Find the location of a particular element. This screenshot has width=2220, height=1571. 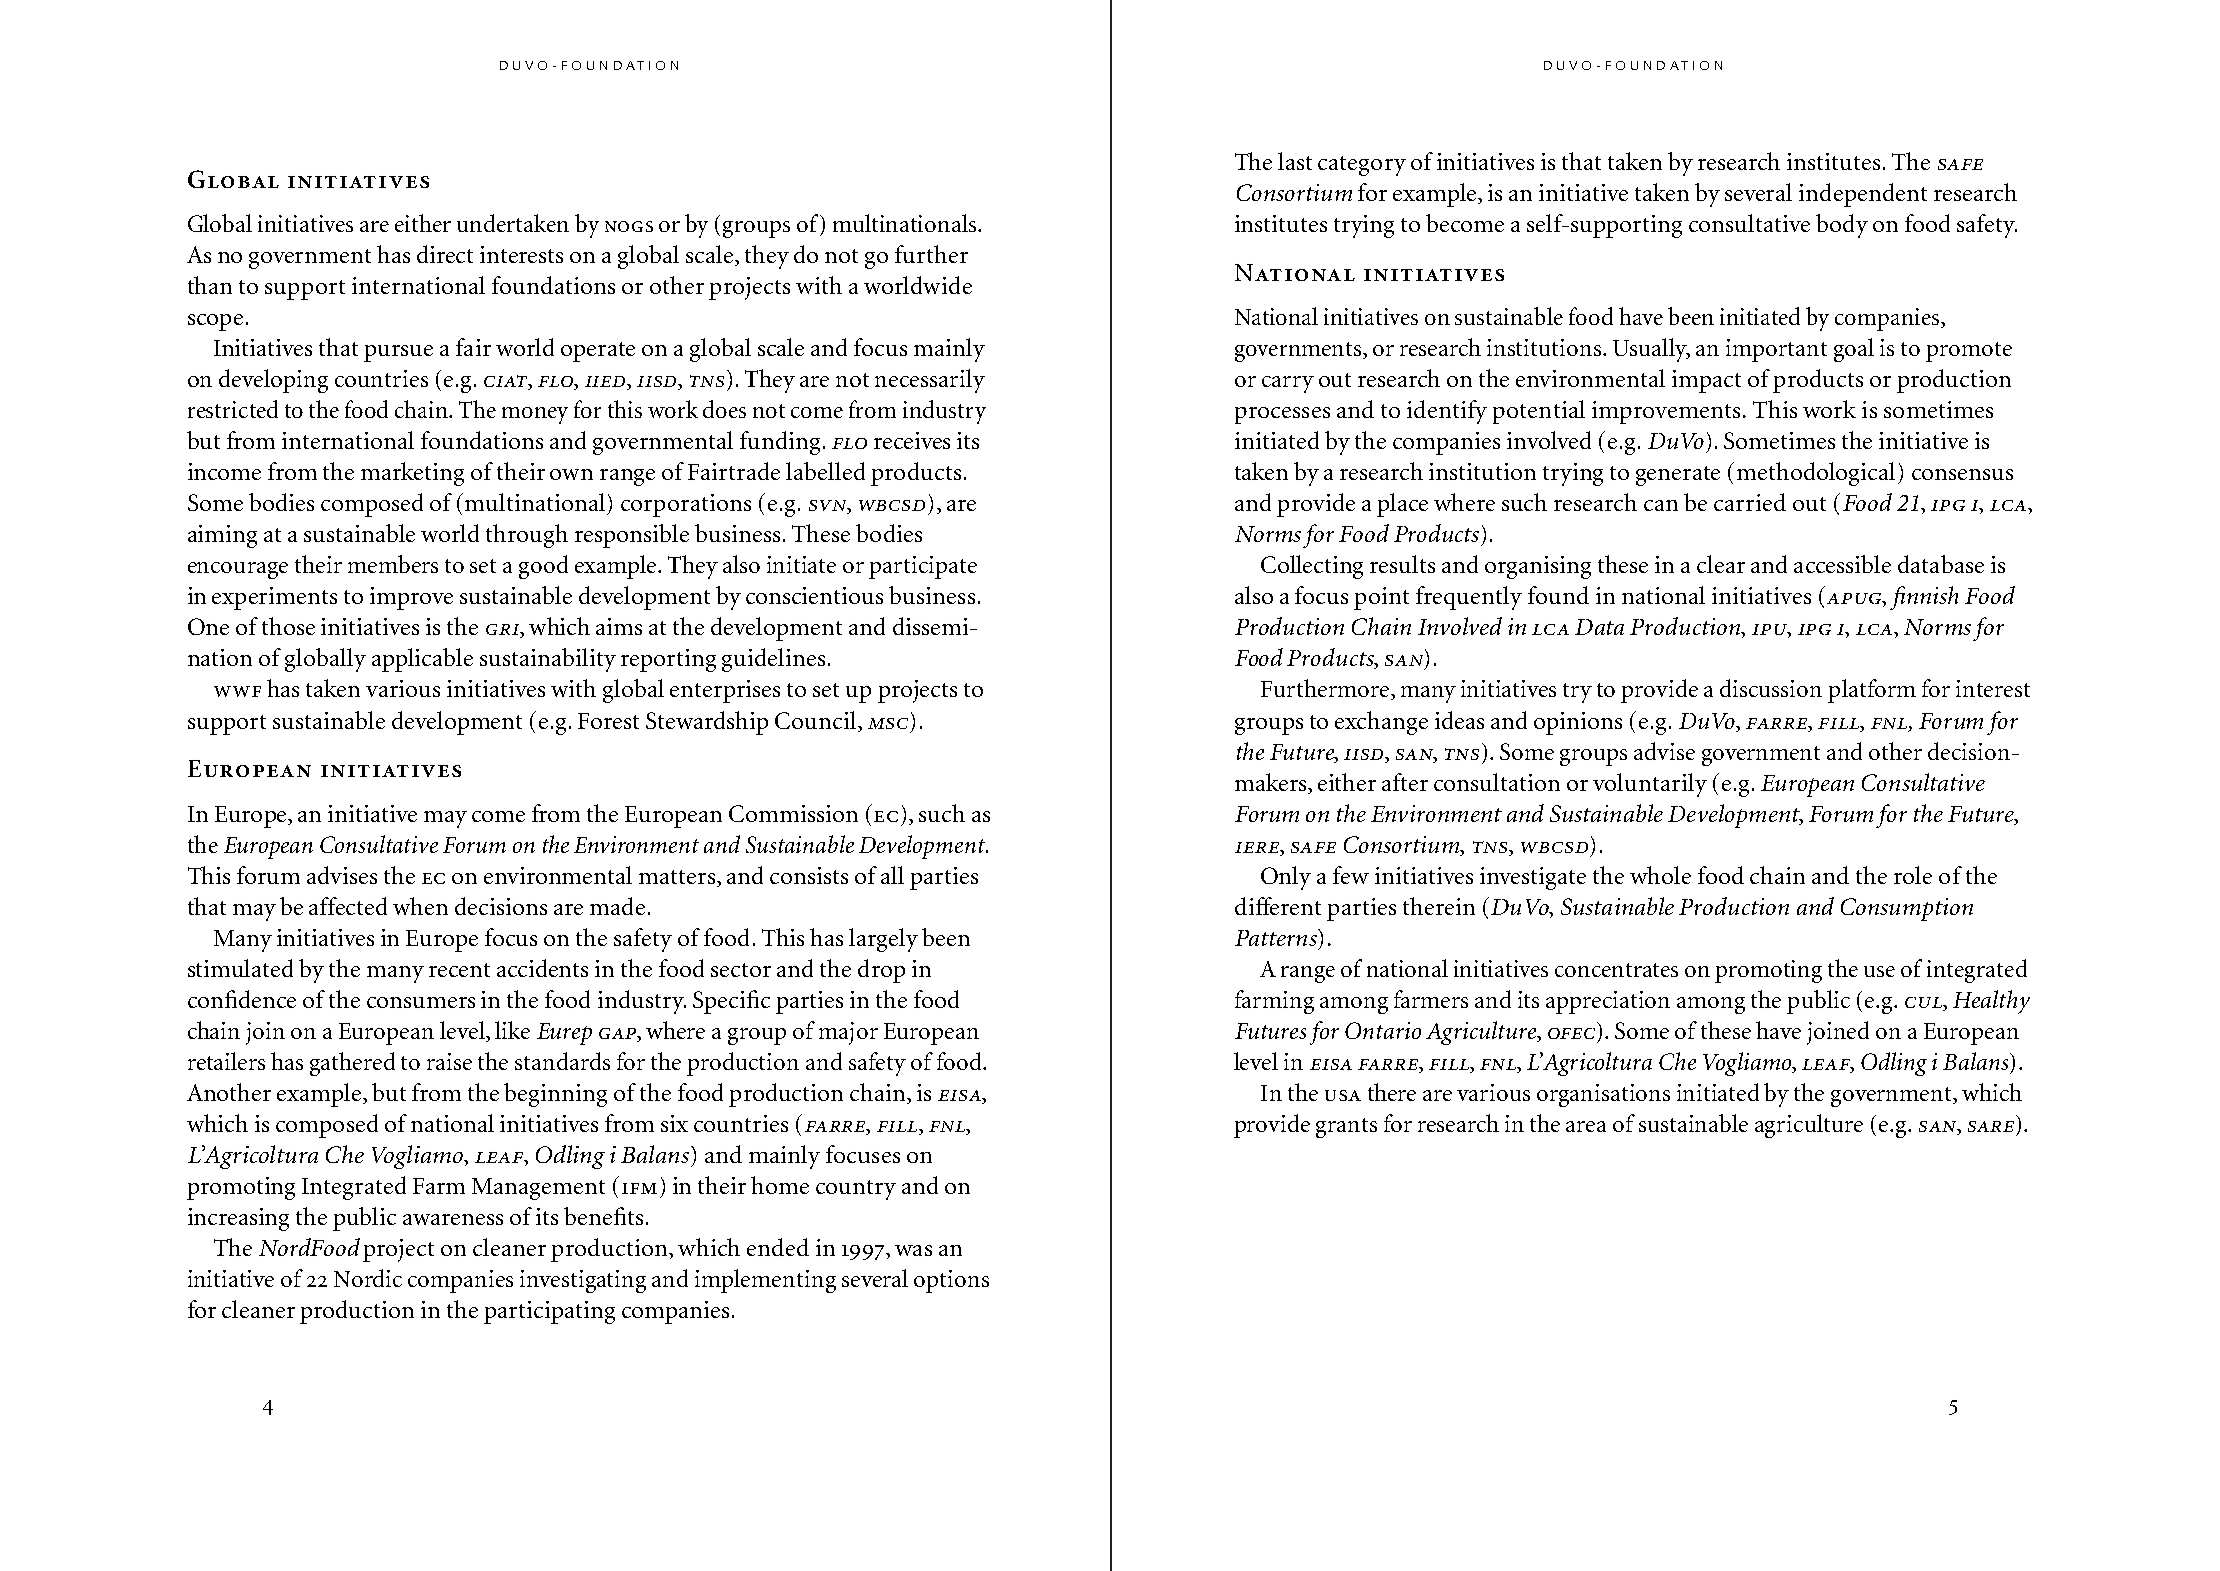

discussion is located at coordinates (1771, 688).
